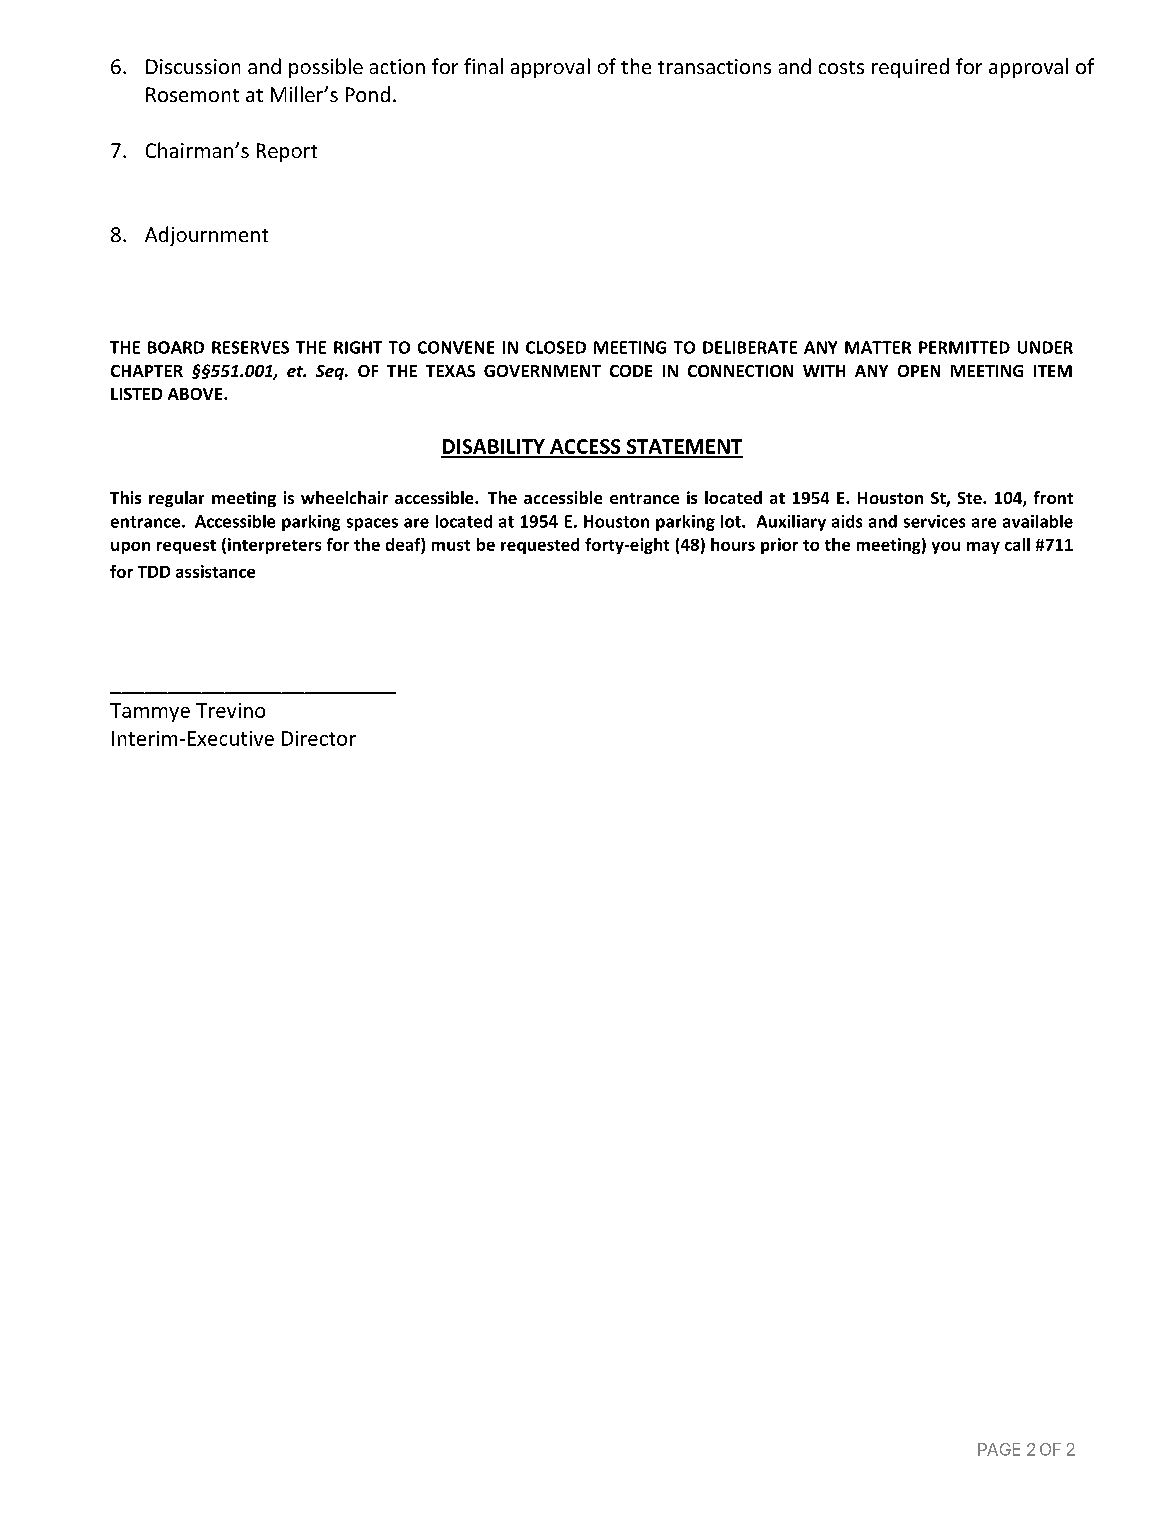 This screenshot has width=1170, height=1514. I want to click on Trevino, so click(230, 710).
